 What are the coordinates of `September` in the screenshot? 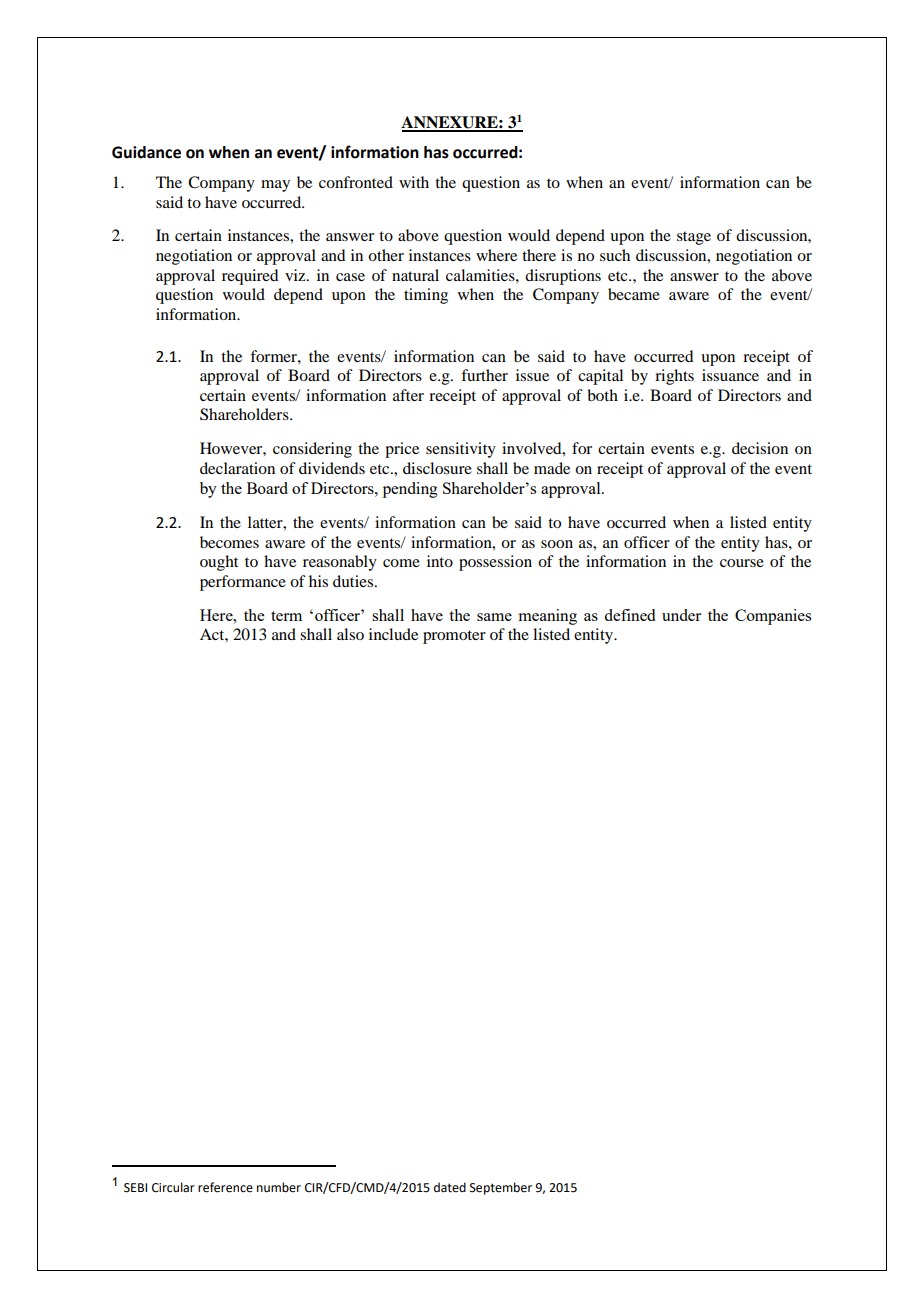 It's located at (501, 1188).
